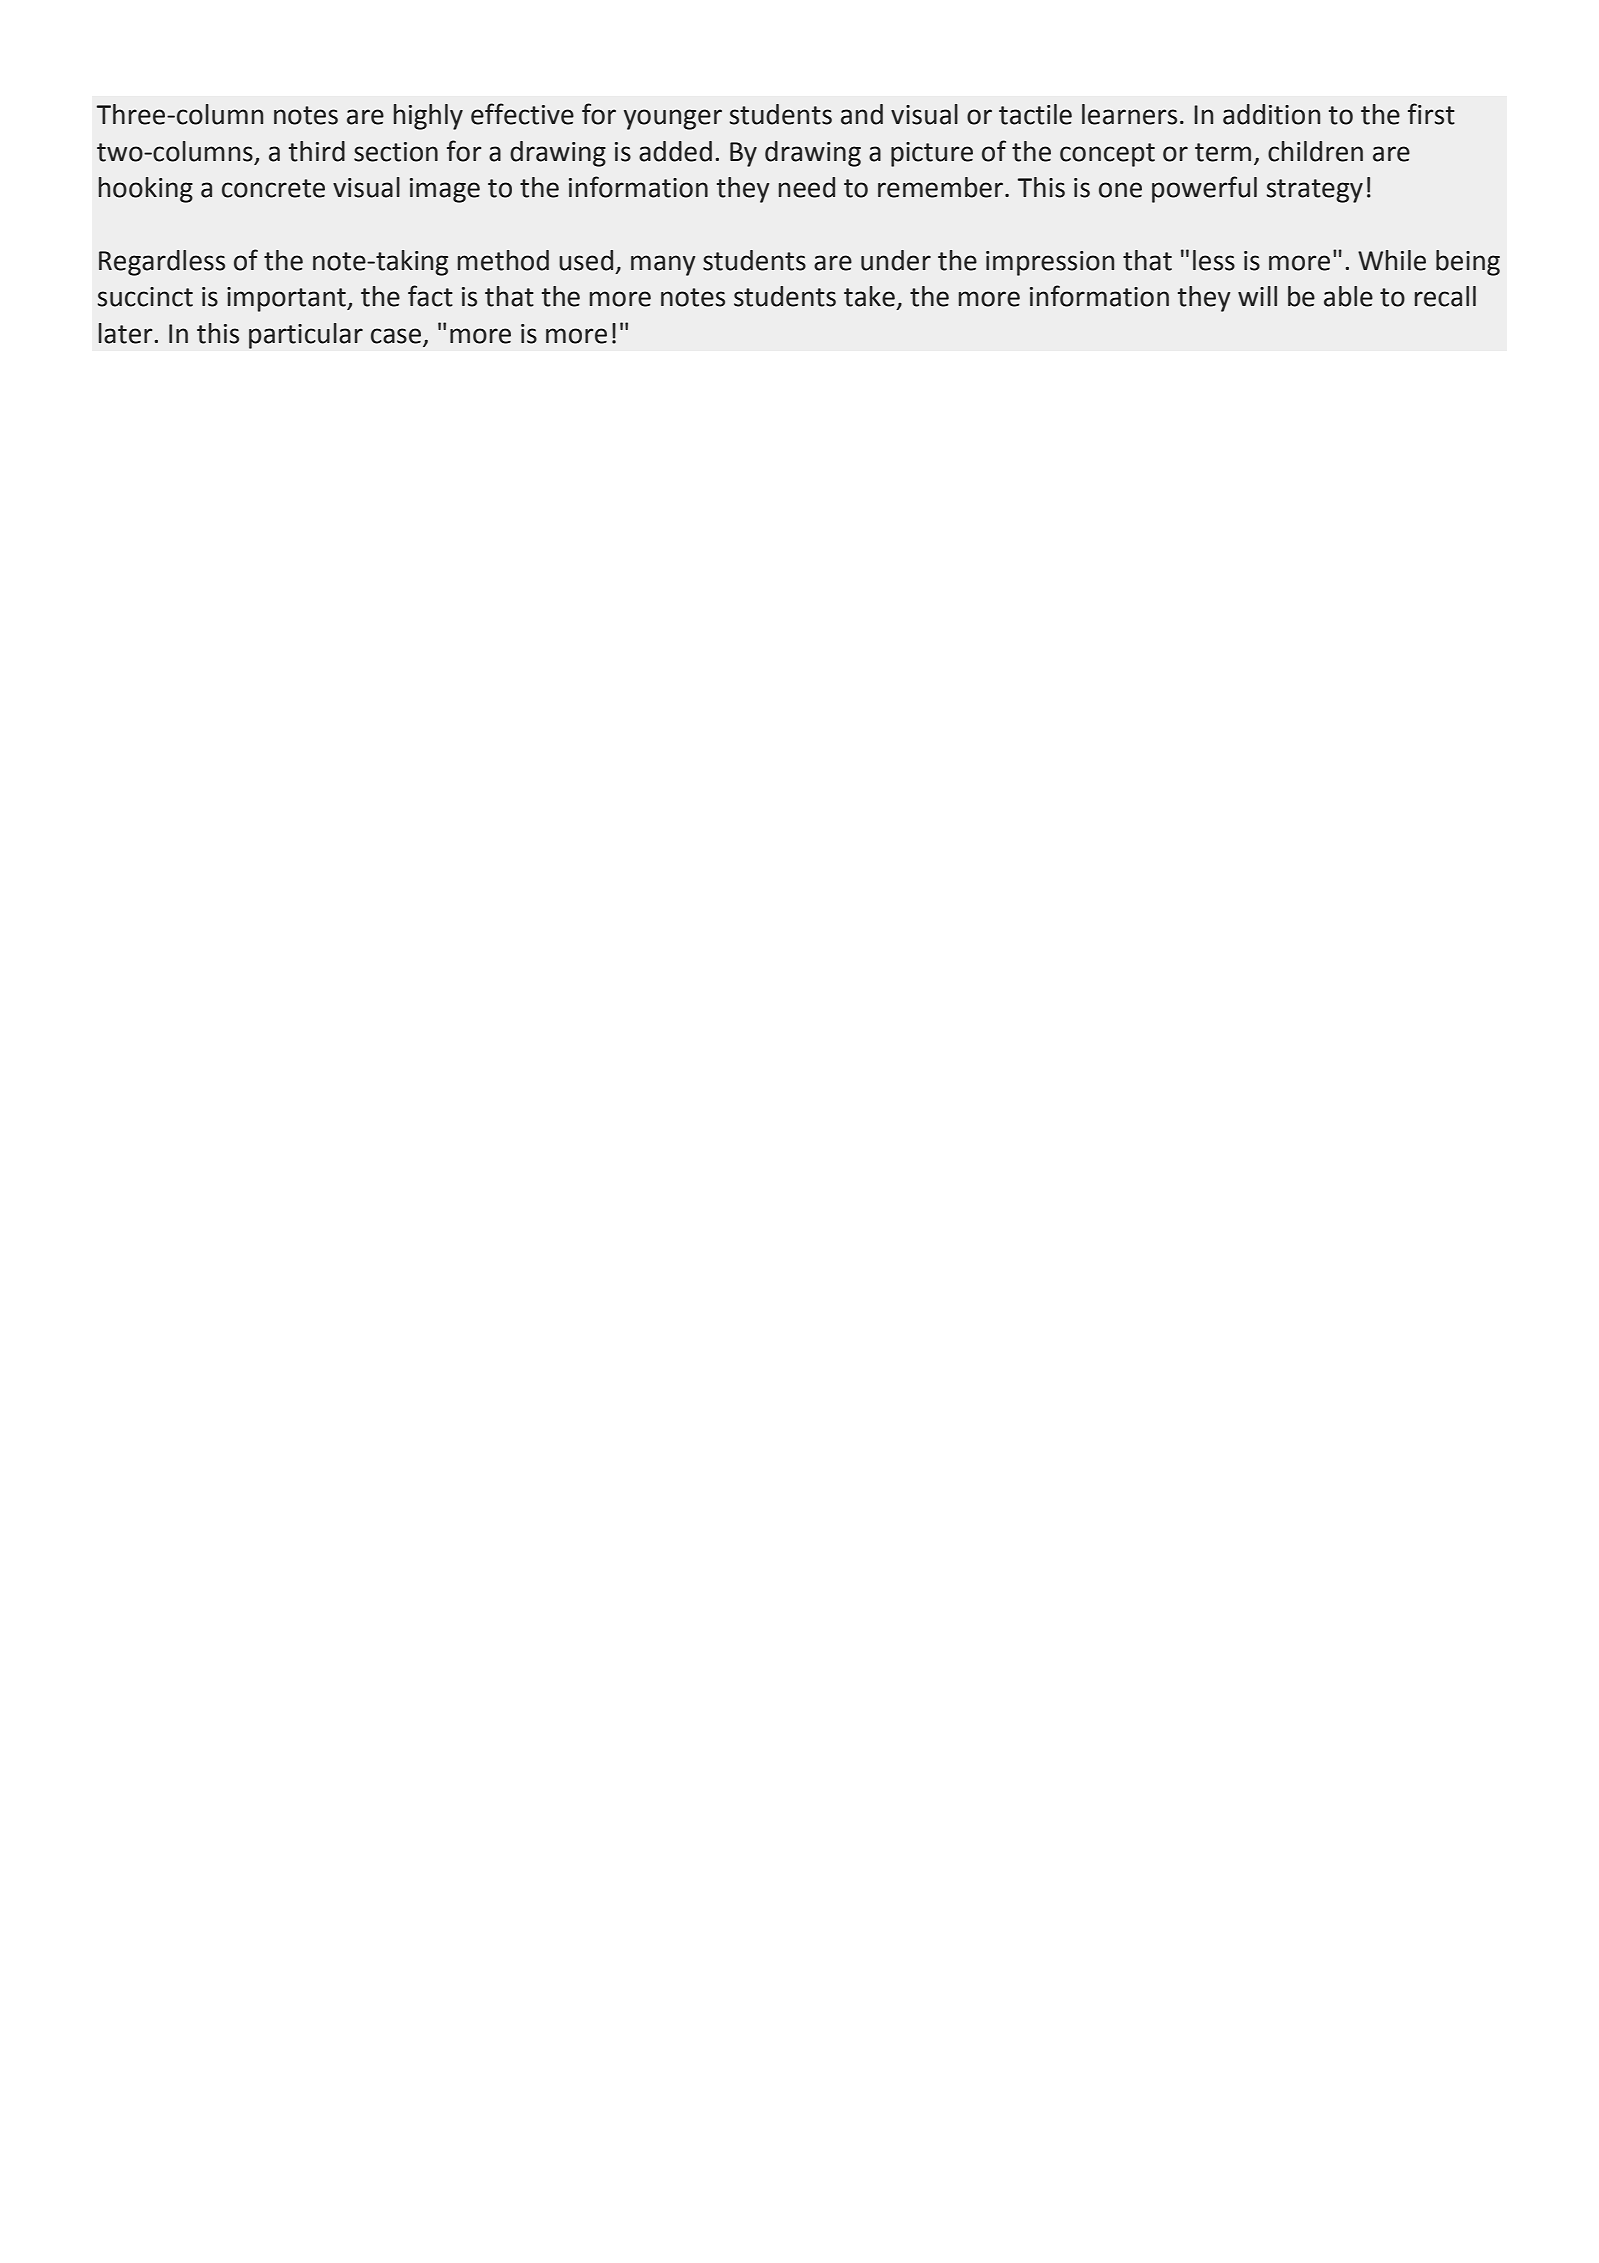 The height and width of the screenshot is (2263, 1599). What do you see at coordinates (869, 296) in the screenshot?
I see `take` at bounding box center [869, 296].
